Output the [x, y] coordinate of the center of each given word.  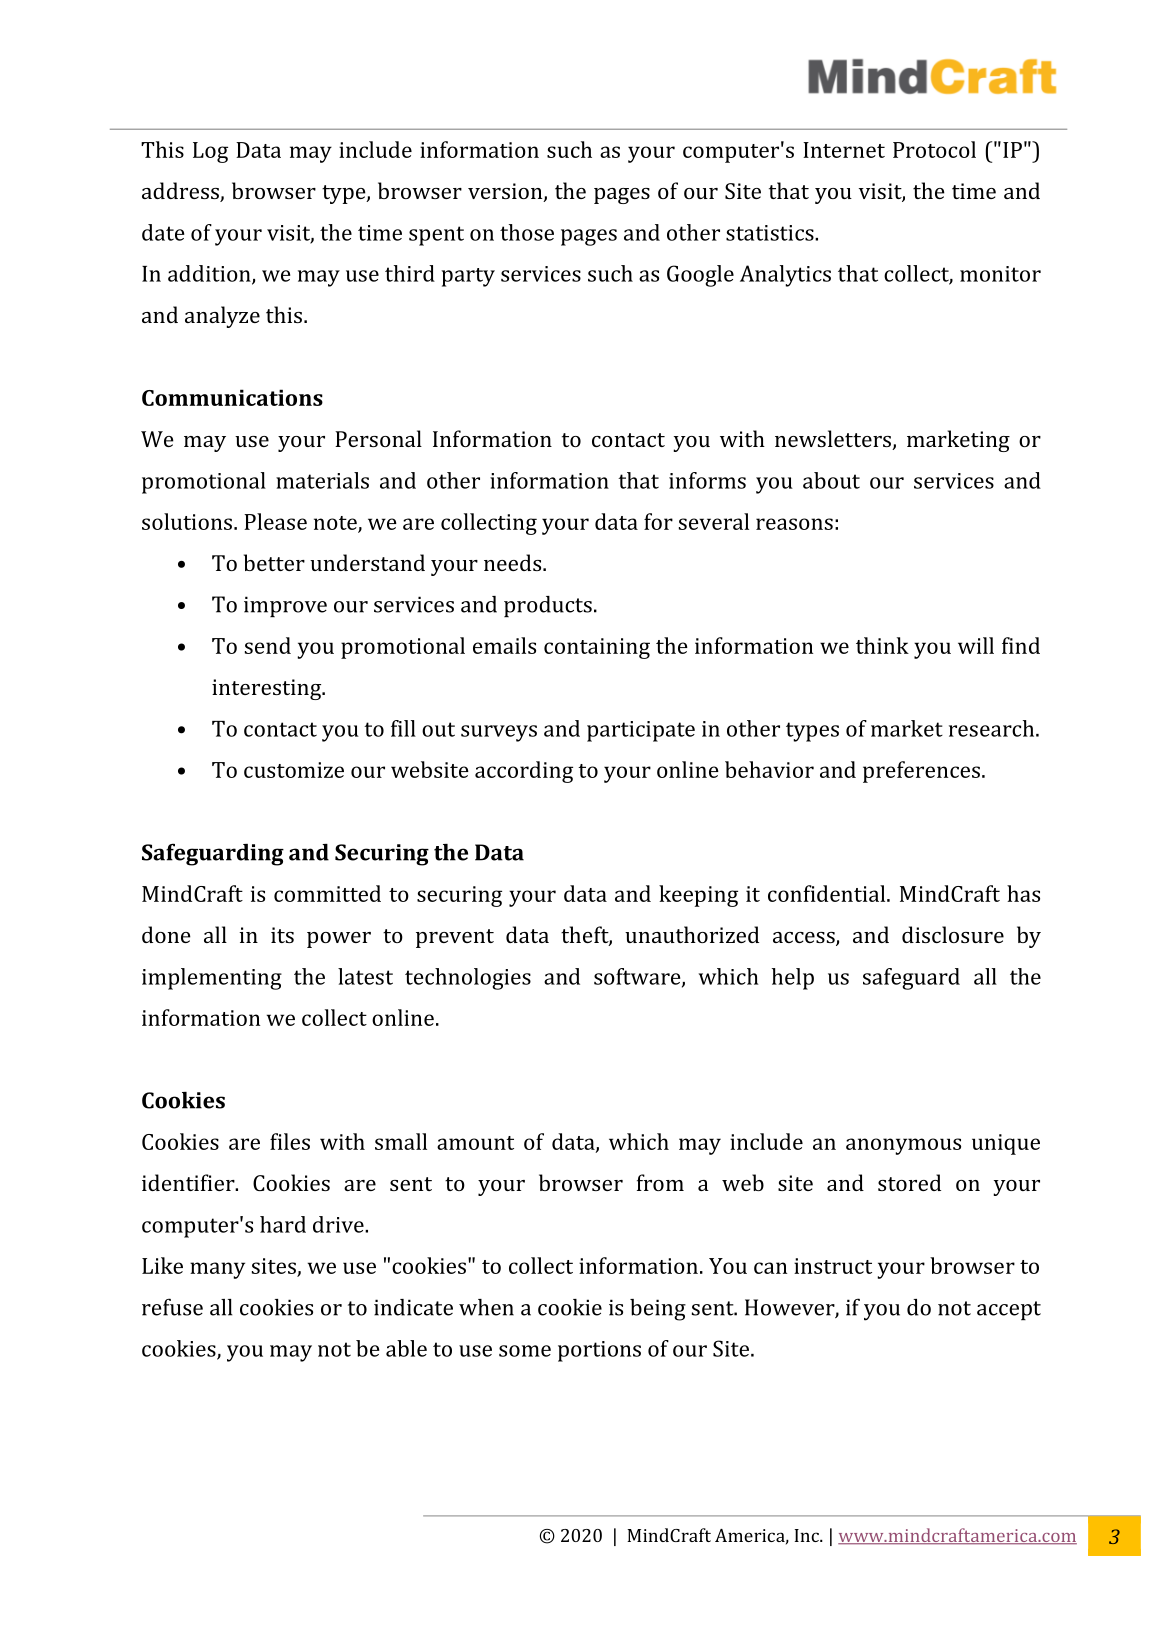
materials [322, 480]
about [831, 480]
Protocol [934, 149]
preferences [921, 772]
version [506, 192]
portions [599, 1351]
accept [1009, 1310]
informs [707, 480]
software [638, 977]
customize [294, 770]
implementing [212, 979]
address [181, 192]
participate [641, 731]
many [217, 1270]
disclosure [953, 934]
